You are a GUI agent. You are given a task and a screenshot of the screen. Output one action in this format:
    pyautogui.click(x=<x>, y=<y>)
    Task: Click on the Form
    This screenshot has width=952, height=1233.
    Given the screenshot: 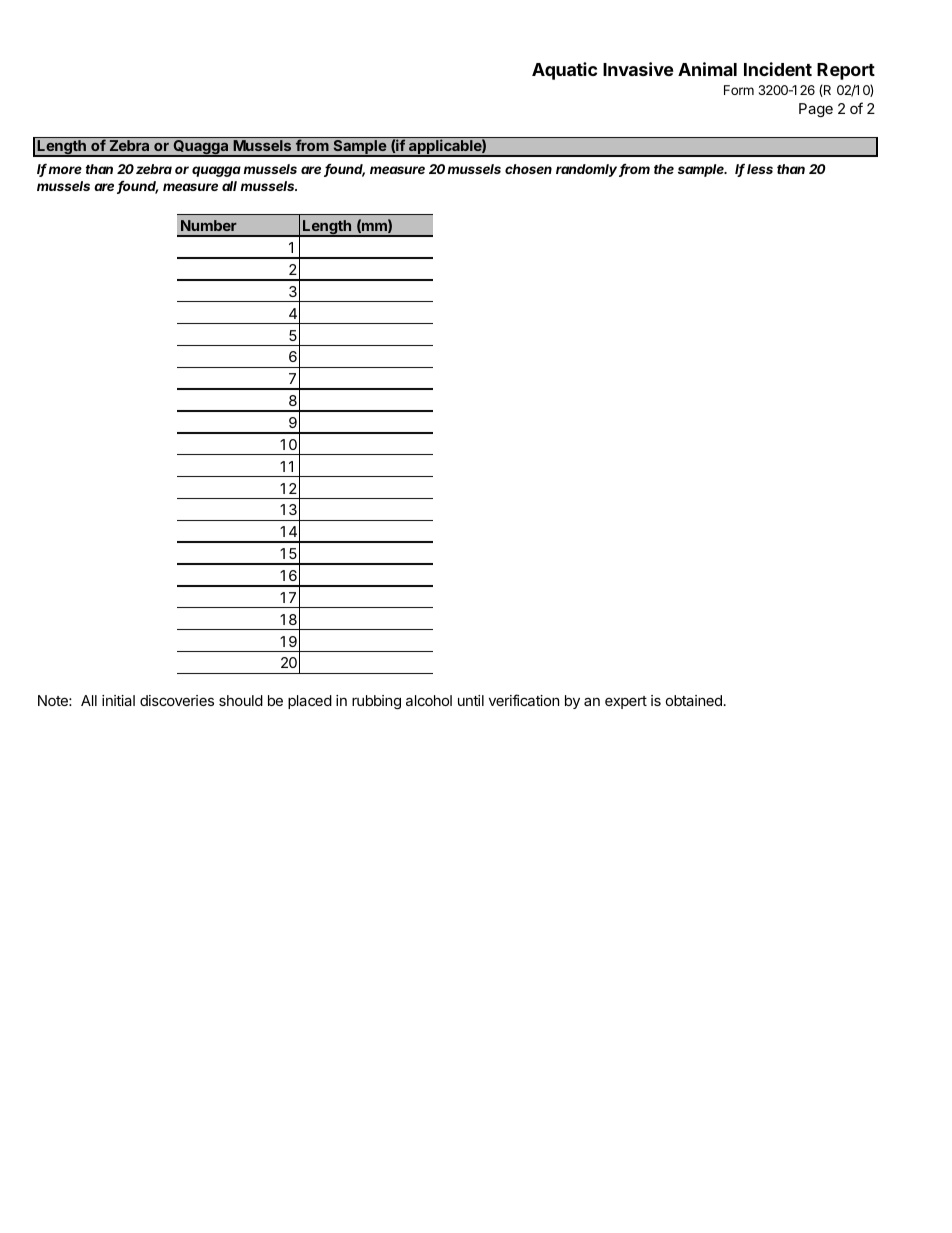 What is the action you would take?
    pyautogui.click(x=739, y=90)
